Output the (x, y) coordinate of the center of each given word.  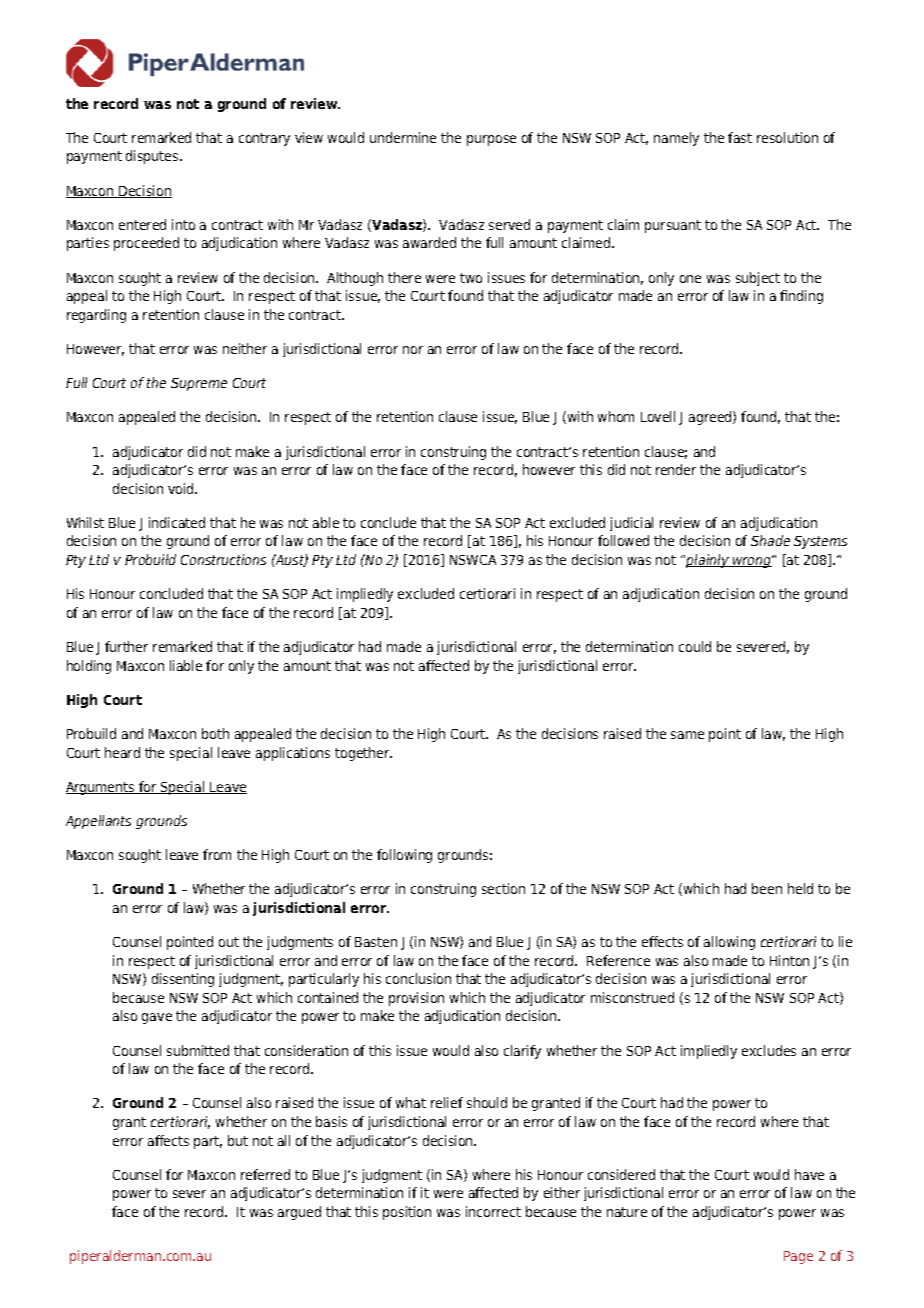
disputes (153, 157)
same (687, 735)
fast (740, 137)
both (215, 733)
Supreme (199, 384)
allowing (729, 943)
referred (265, 1174)
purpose (491, 140)
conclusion (418, 978)
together (363, 754)
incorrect (493, 1211)
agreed (711, 418)
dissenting (183, 980)
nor (413, 350)
